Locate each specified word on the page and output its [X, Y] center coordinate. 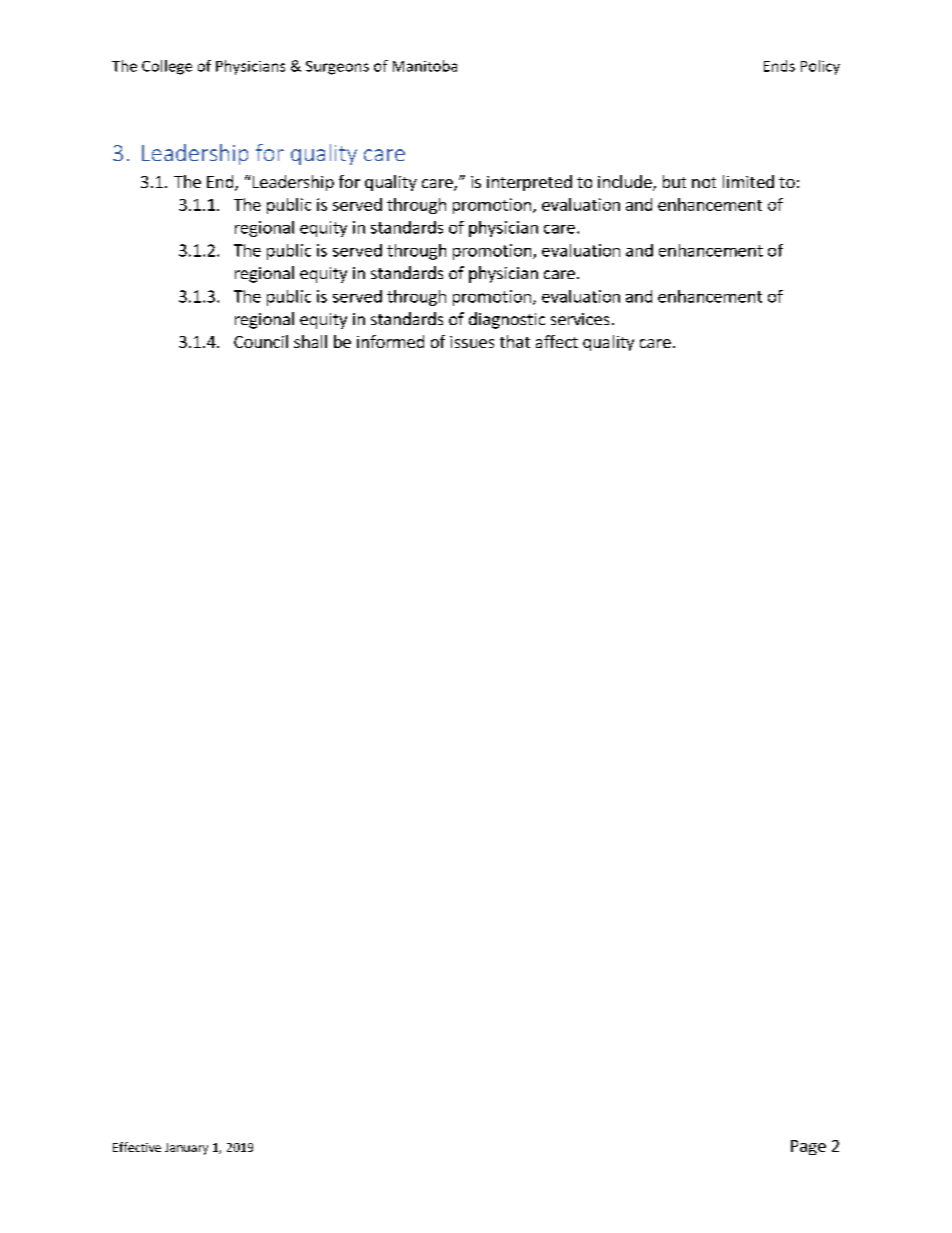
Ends [779, 66]
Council [261, 341]
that [515, 341]
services [580, 319]
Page [808, 1147]
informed [390, 341]
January [186, 1149]
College [167, 67]
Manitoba [425, 66]
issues [472, 342]
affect [557, 341]
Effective [137, 1147]
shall [310, 341]
